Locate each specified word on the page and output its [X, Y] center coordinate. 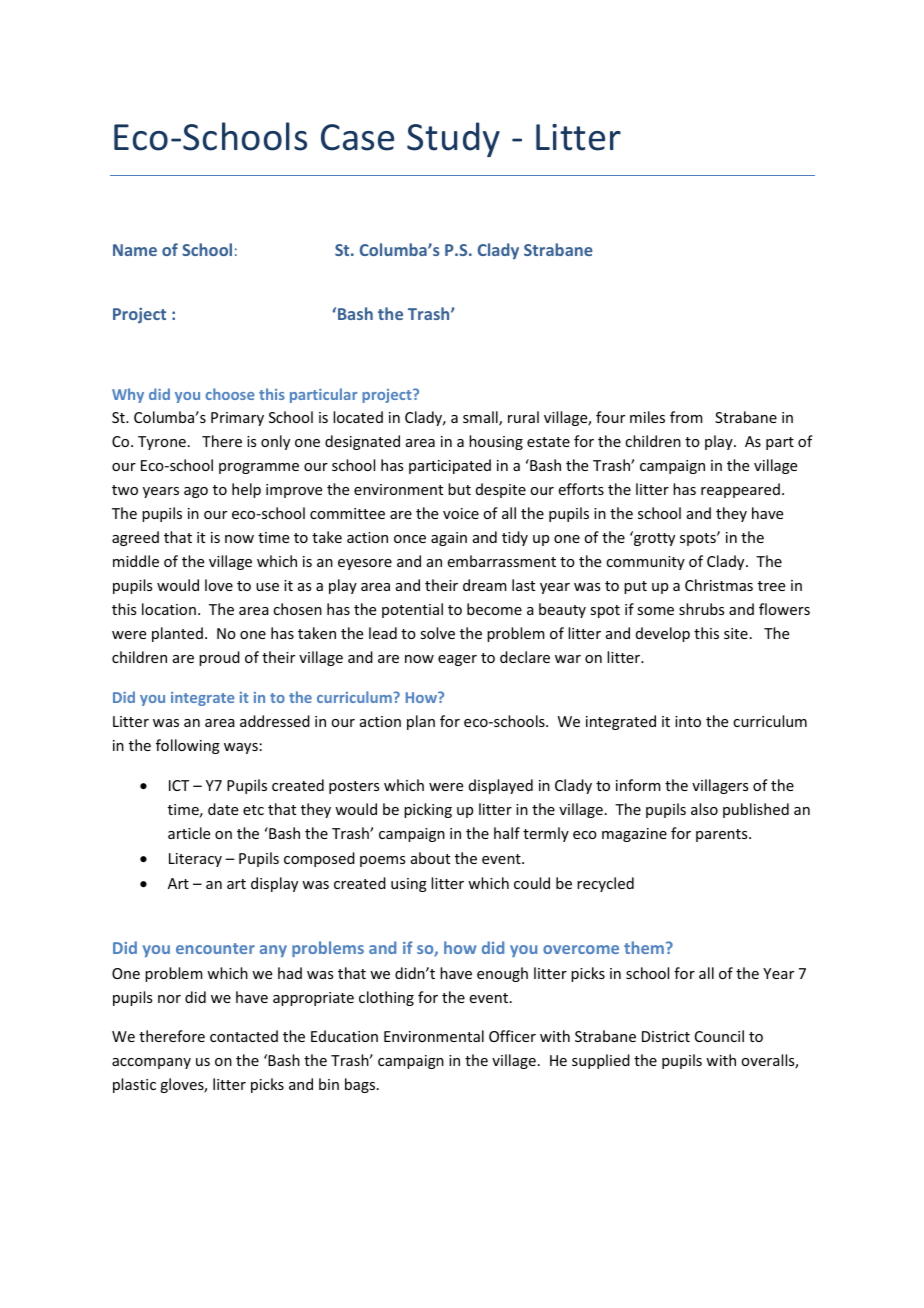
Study [453, 139]
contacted [244, 1036]
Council [719, 1036]
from [686, 417]
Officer [512, 1036]
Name [135, 250]
